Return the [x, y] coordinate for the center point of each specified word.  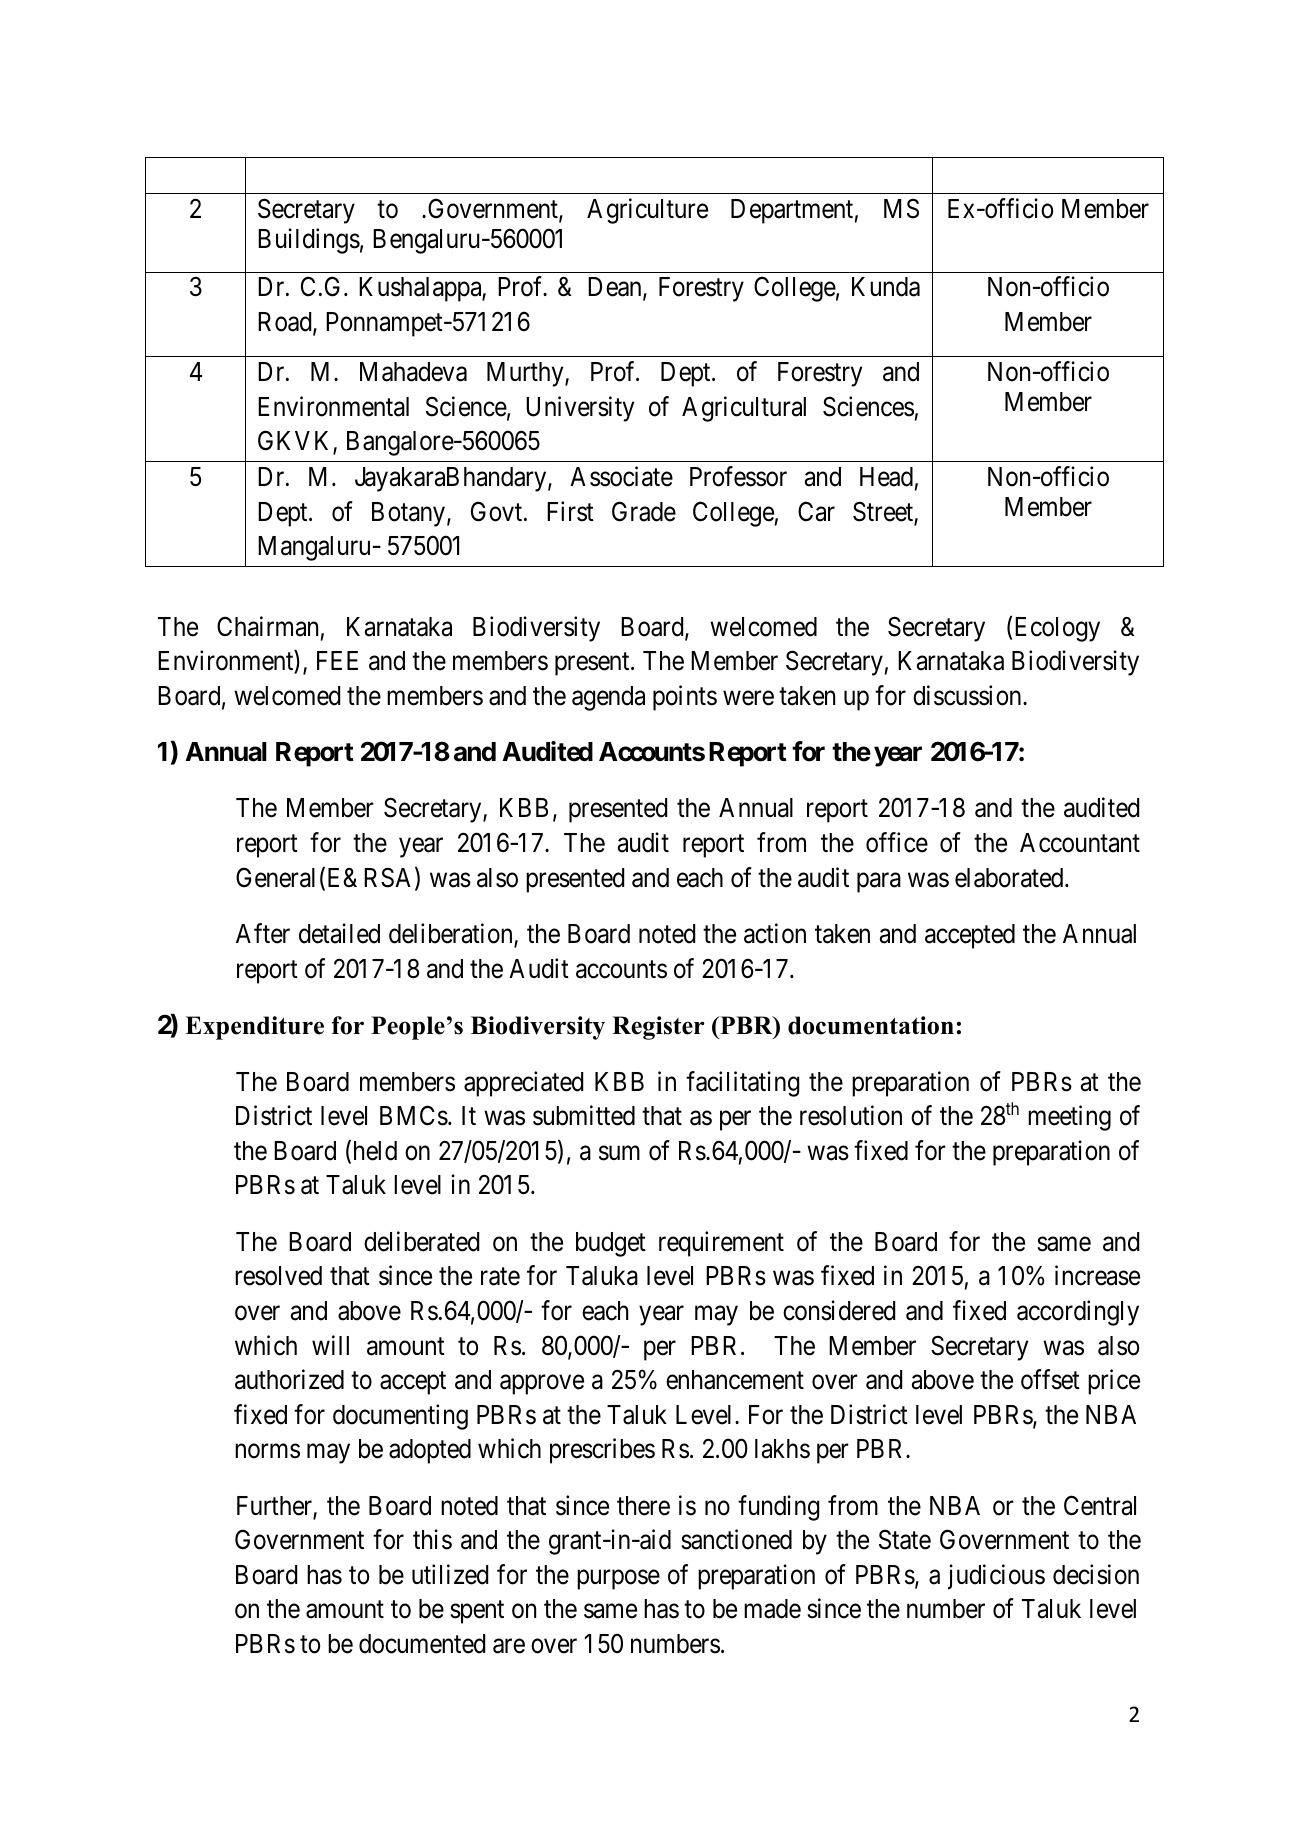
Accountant [1080, 843]
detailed [339, 933]
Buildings [309, 241]
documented [422, 1644]
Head [886, 477]
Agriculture [647, 211]
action [775, 933]
